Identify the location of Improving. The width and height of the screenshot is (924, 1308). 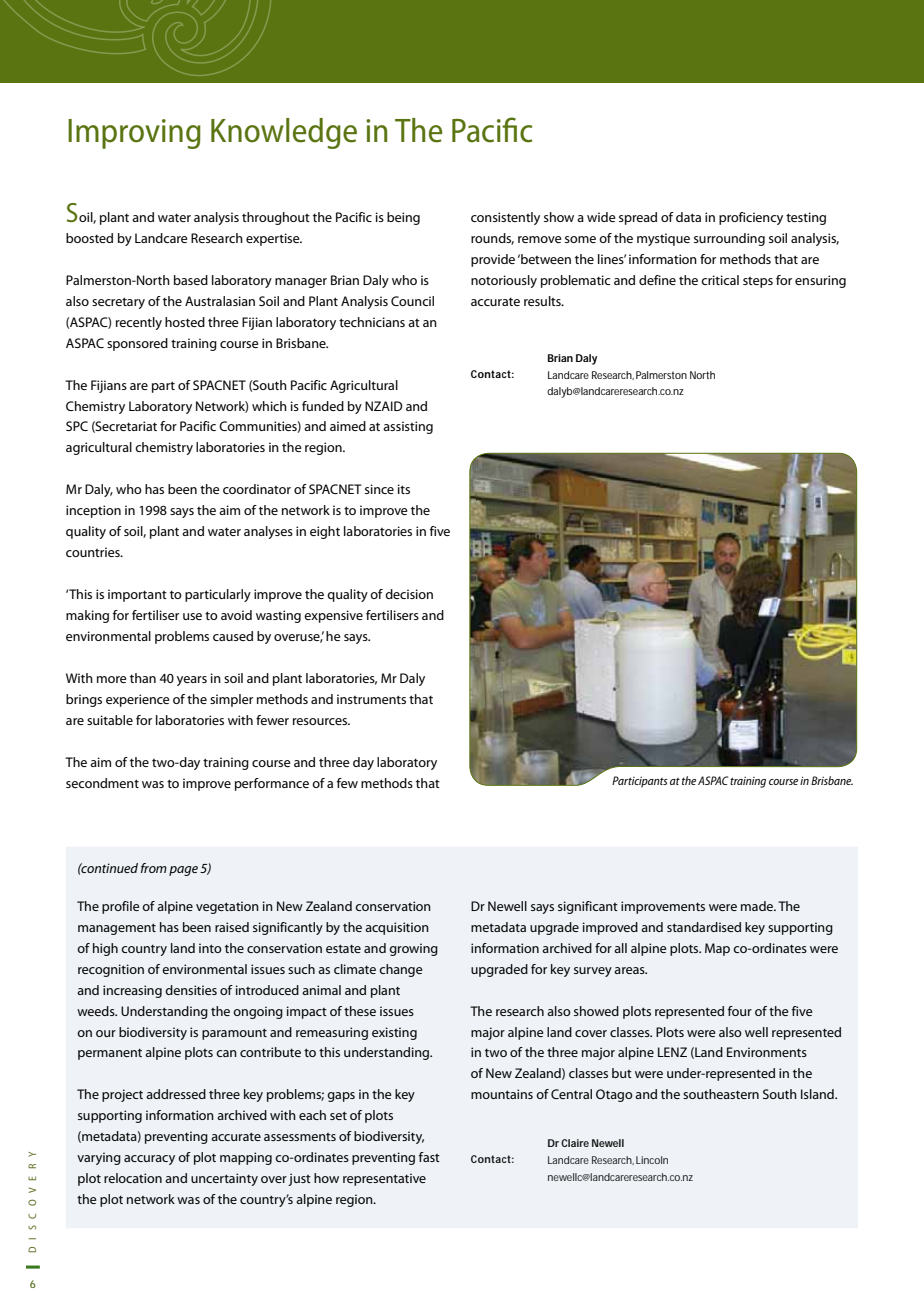
(134, 134).
